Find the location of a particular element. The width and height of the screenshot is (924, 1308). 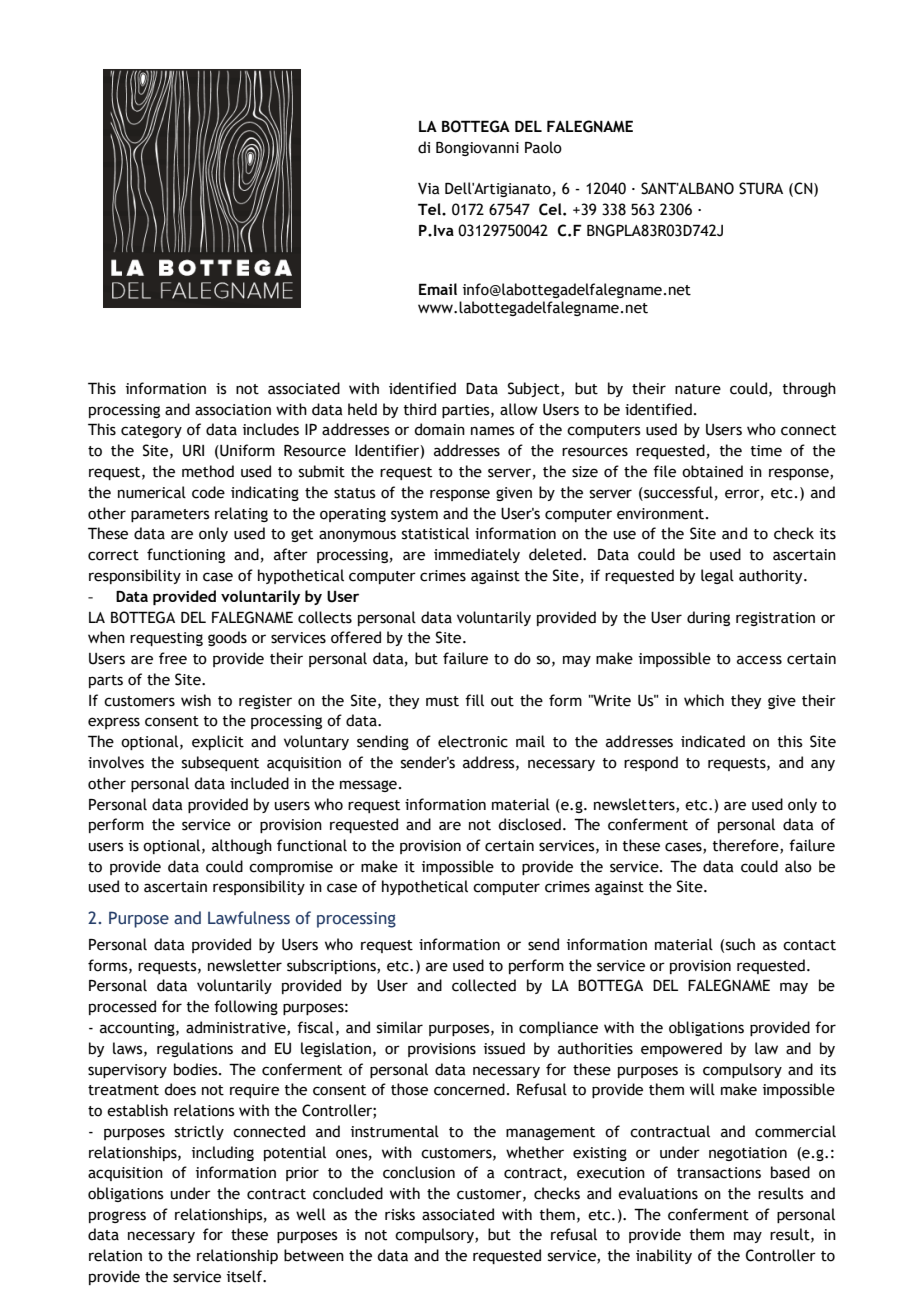

although is located at coordinates (242, 846).
